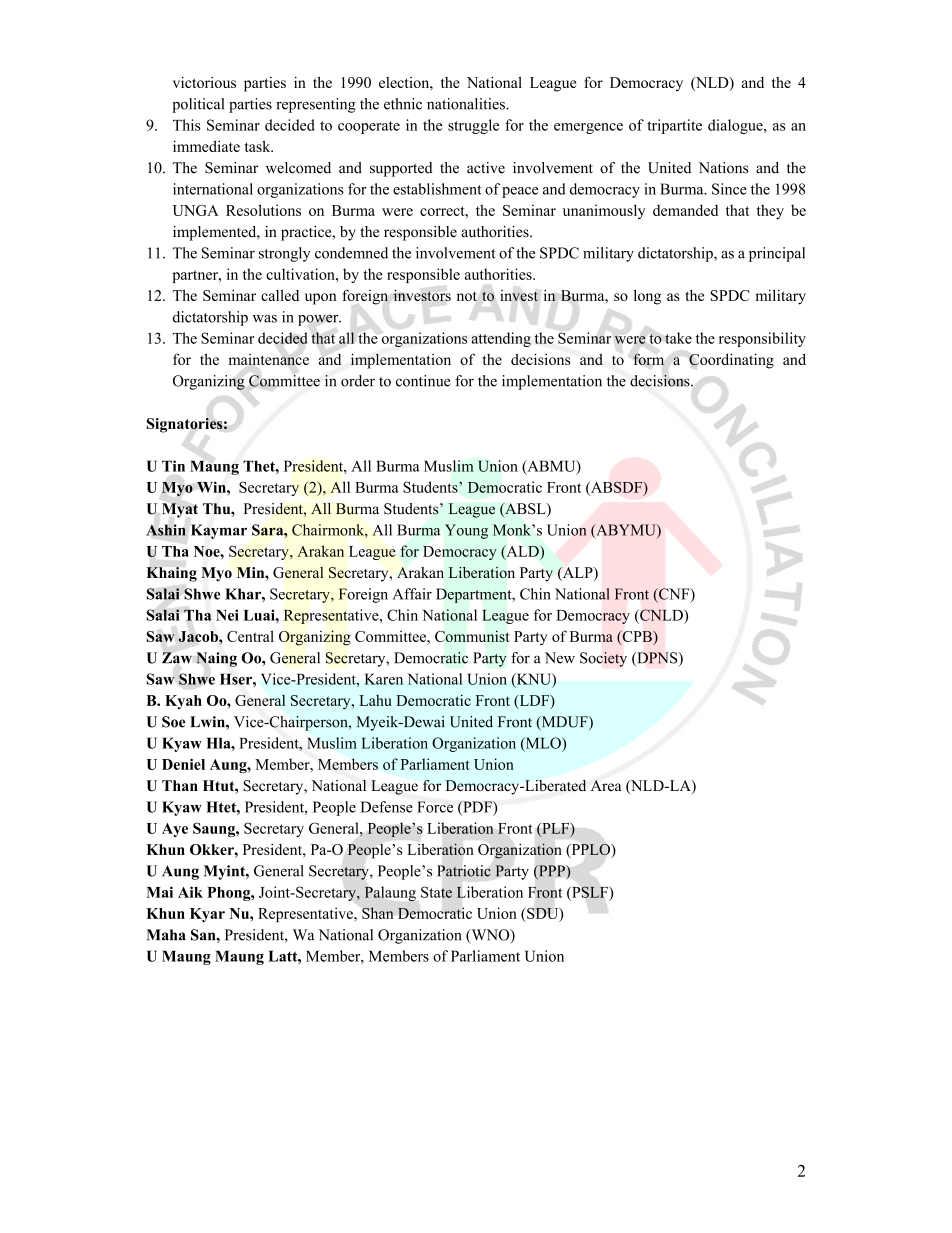  What do you see at coordinates (674, 595) in the document?
I see `CNF` at bounding box center [674, 595].
